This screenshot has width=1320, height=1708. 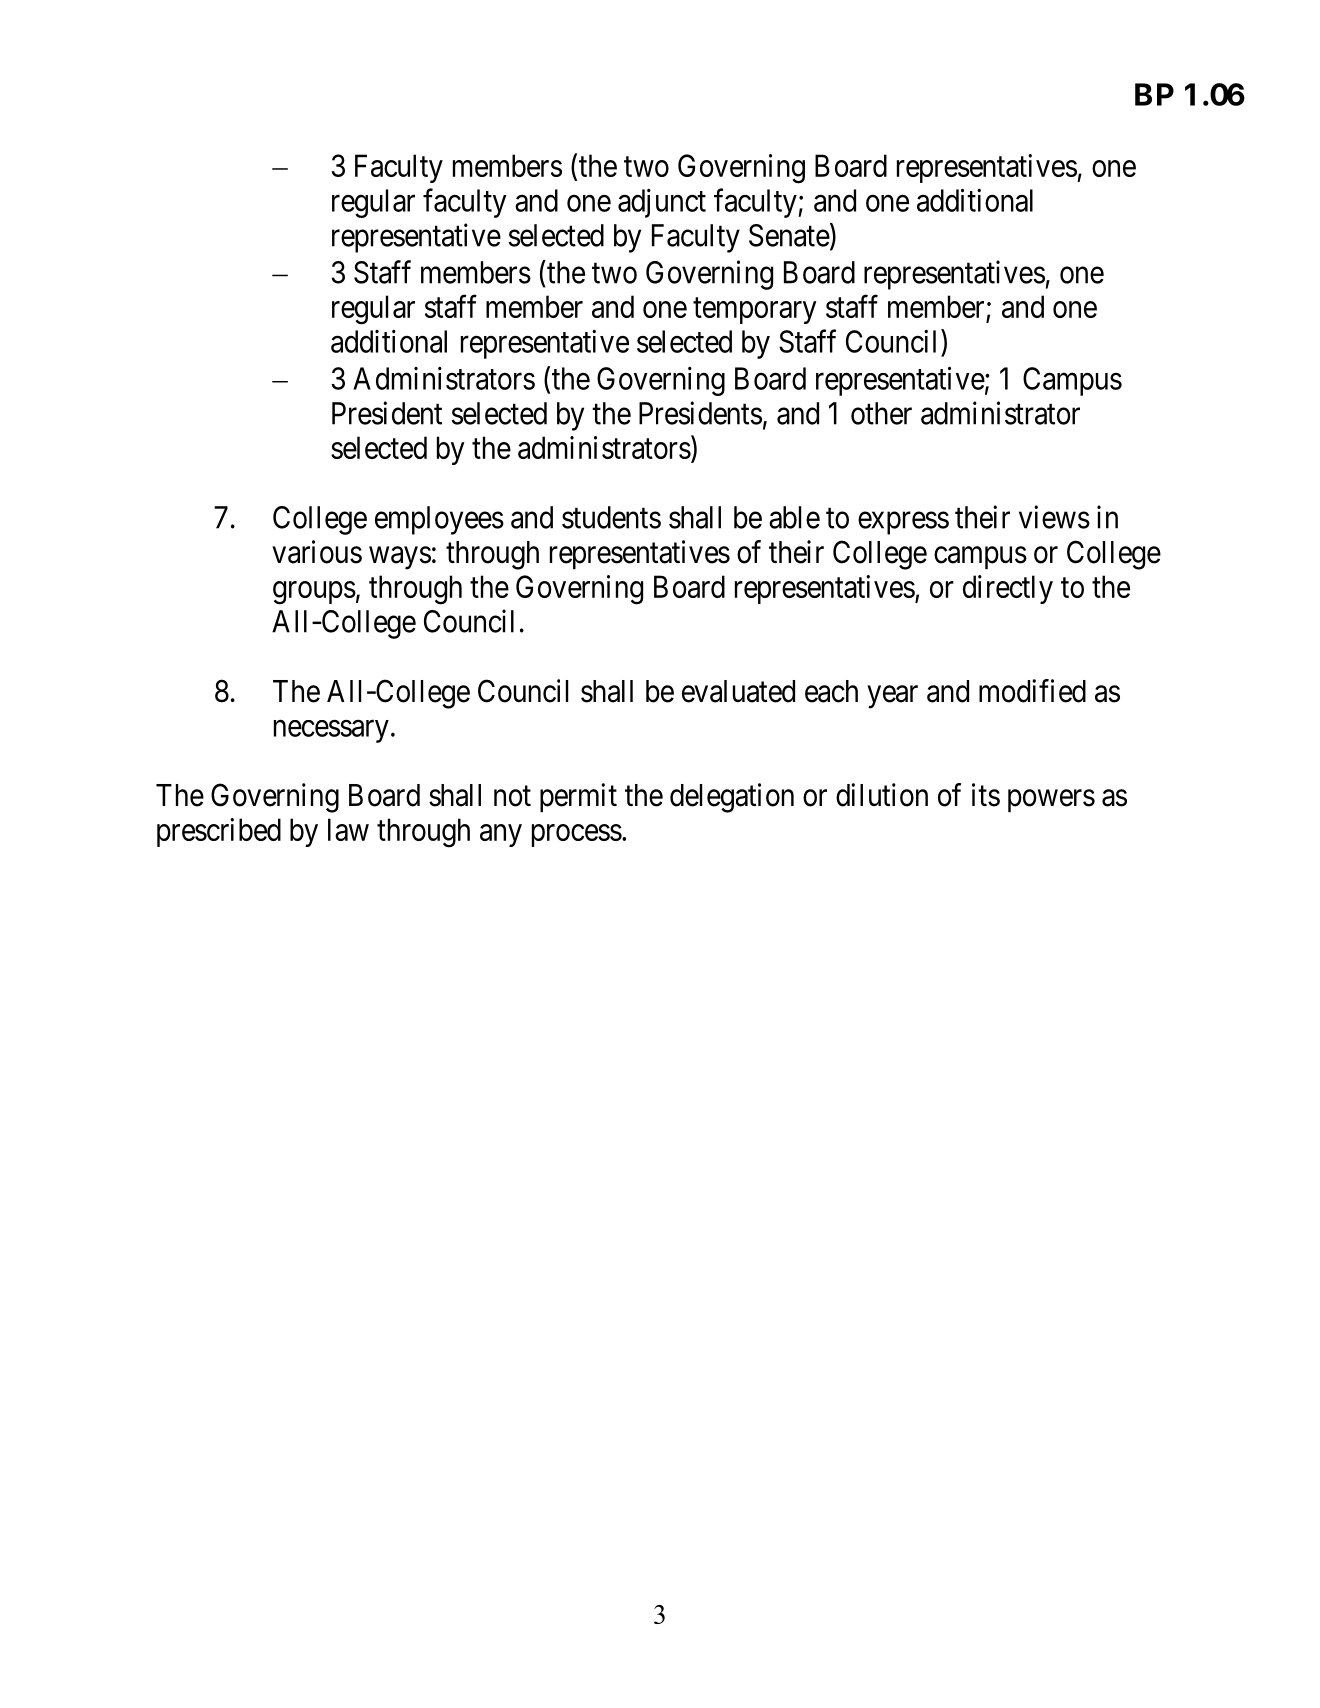 What do you see at coordinates (1008, 589) in the screenshot?
I see `directly` at bounding box center [1008, 589].
